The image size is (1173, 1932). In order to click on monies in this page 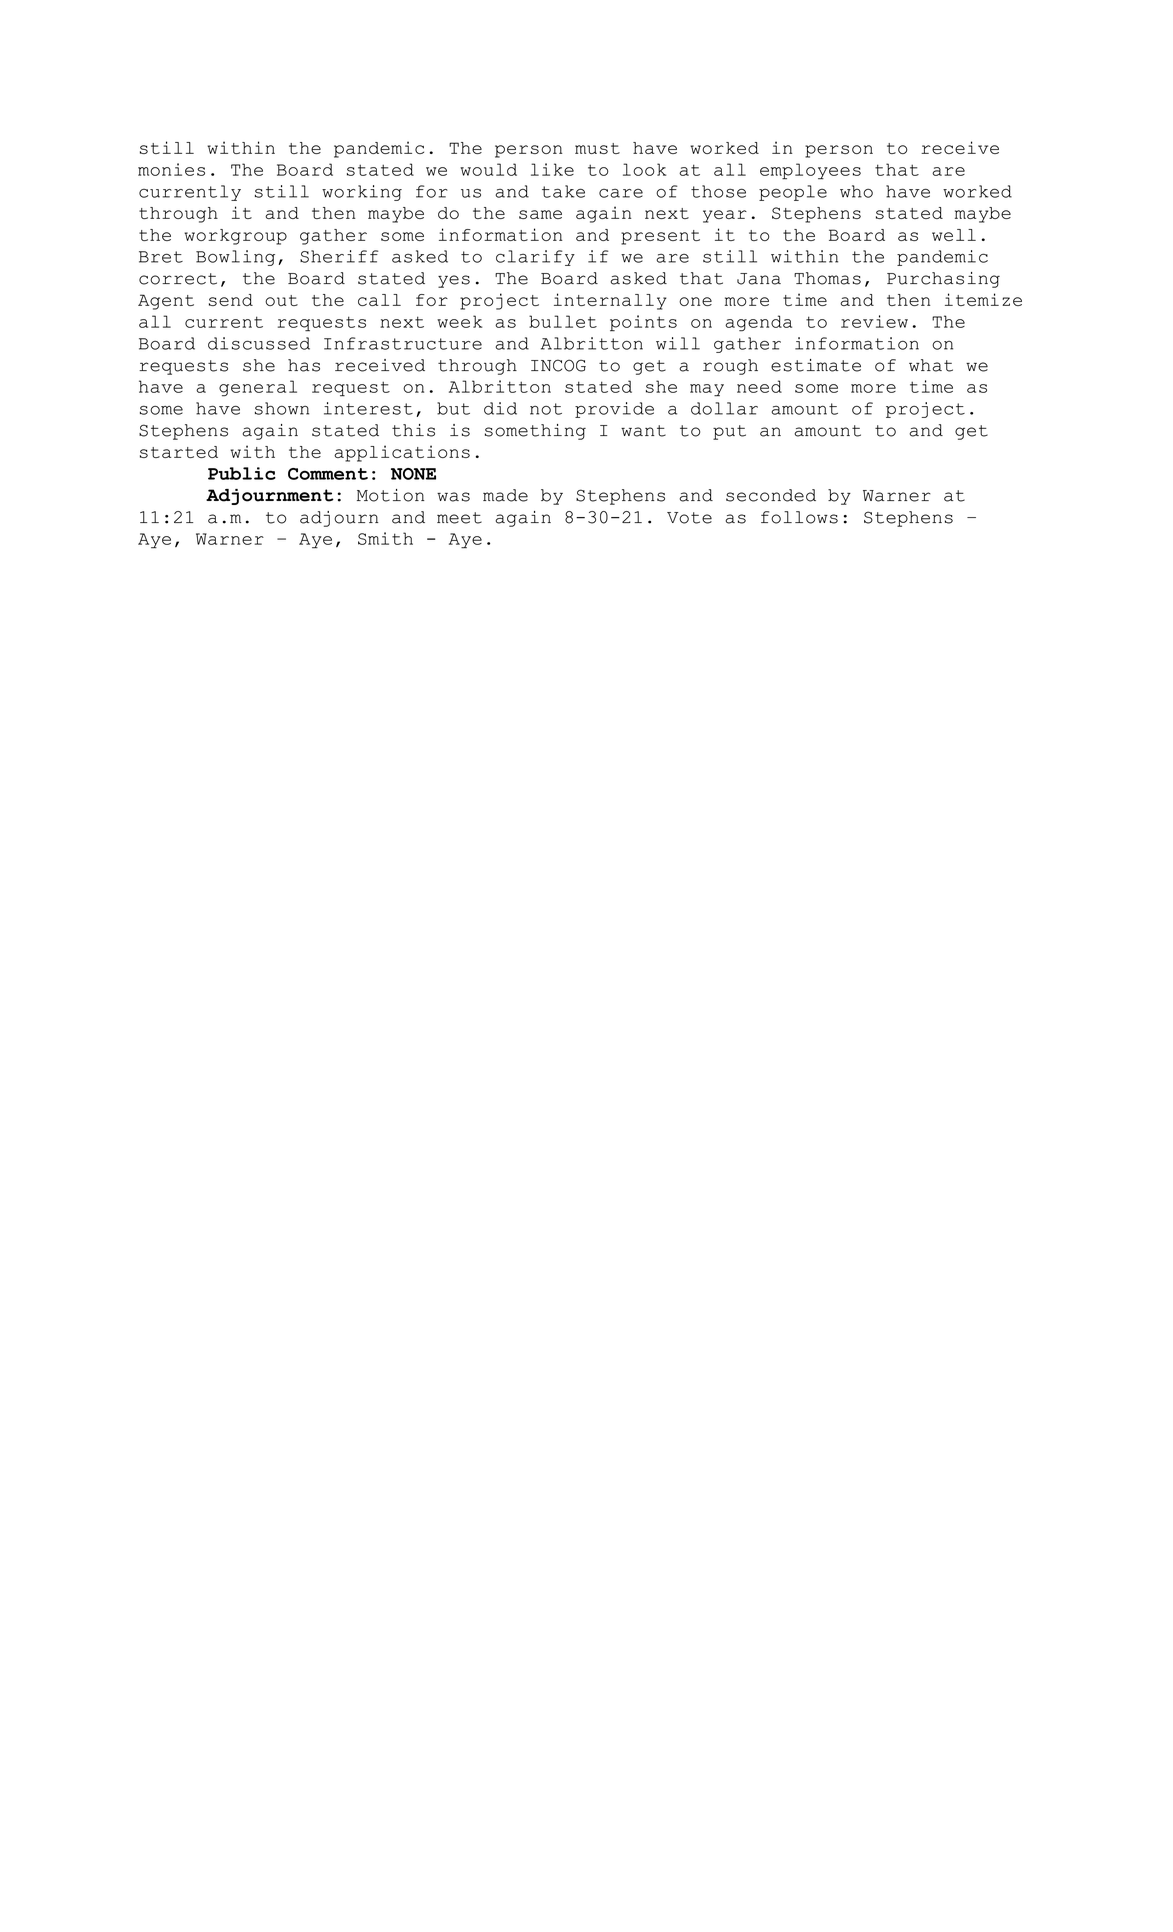, I will do `click(171, 169)`.
